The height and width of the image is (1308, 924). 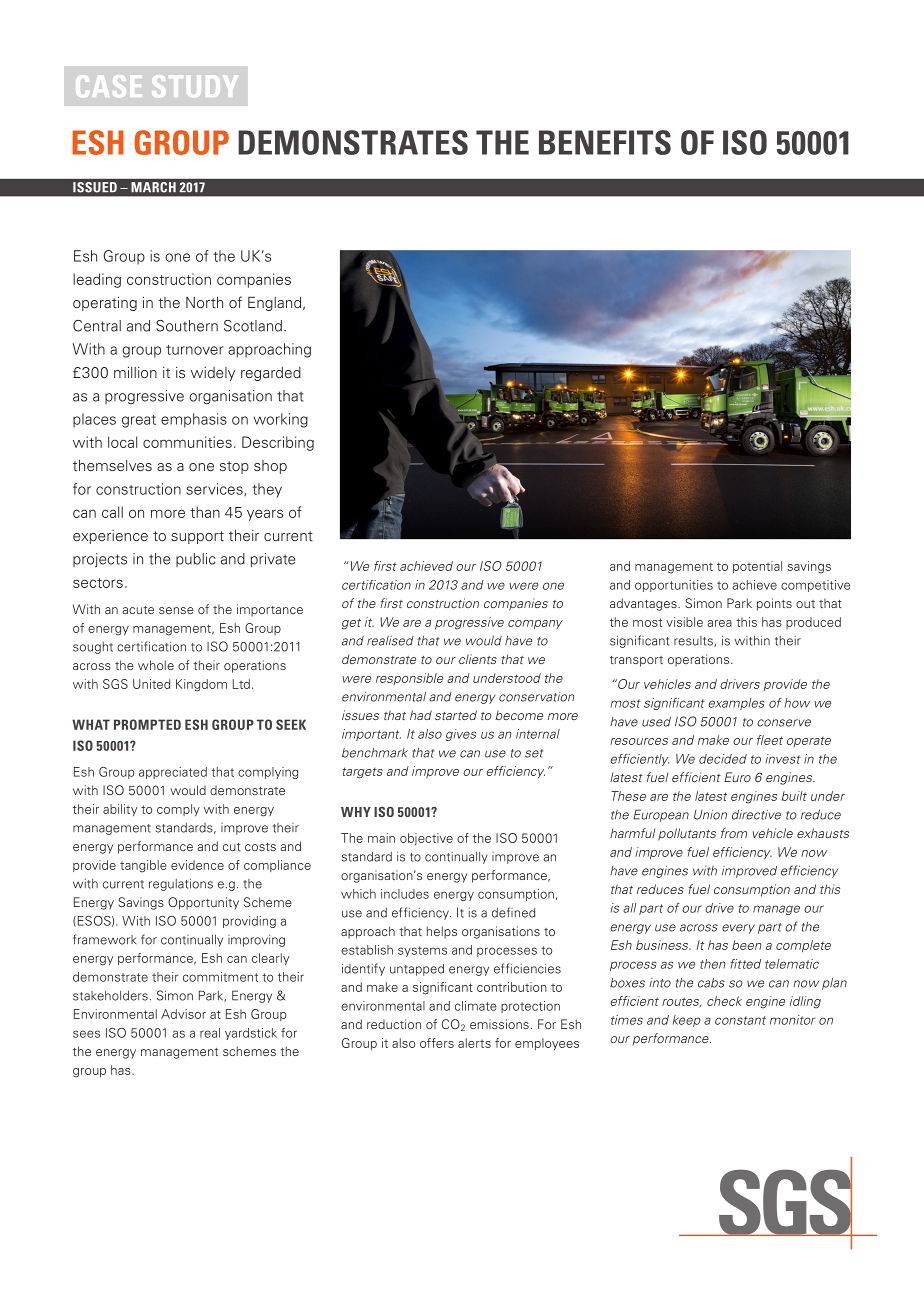 I want to click on BENEFITS, so click(x=605, y=142).
